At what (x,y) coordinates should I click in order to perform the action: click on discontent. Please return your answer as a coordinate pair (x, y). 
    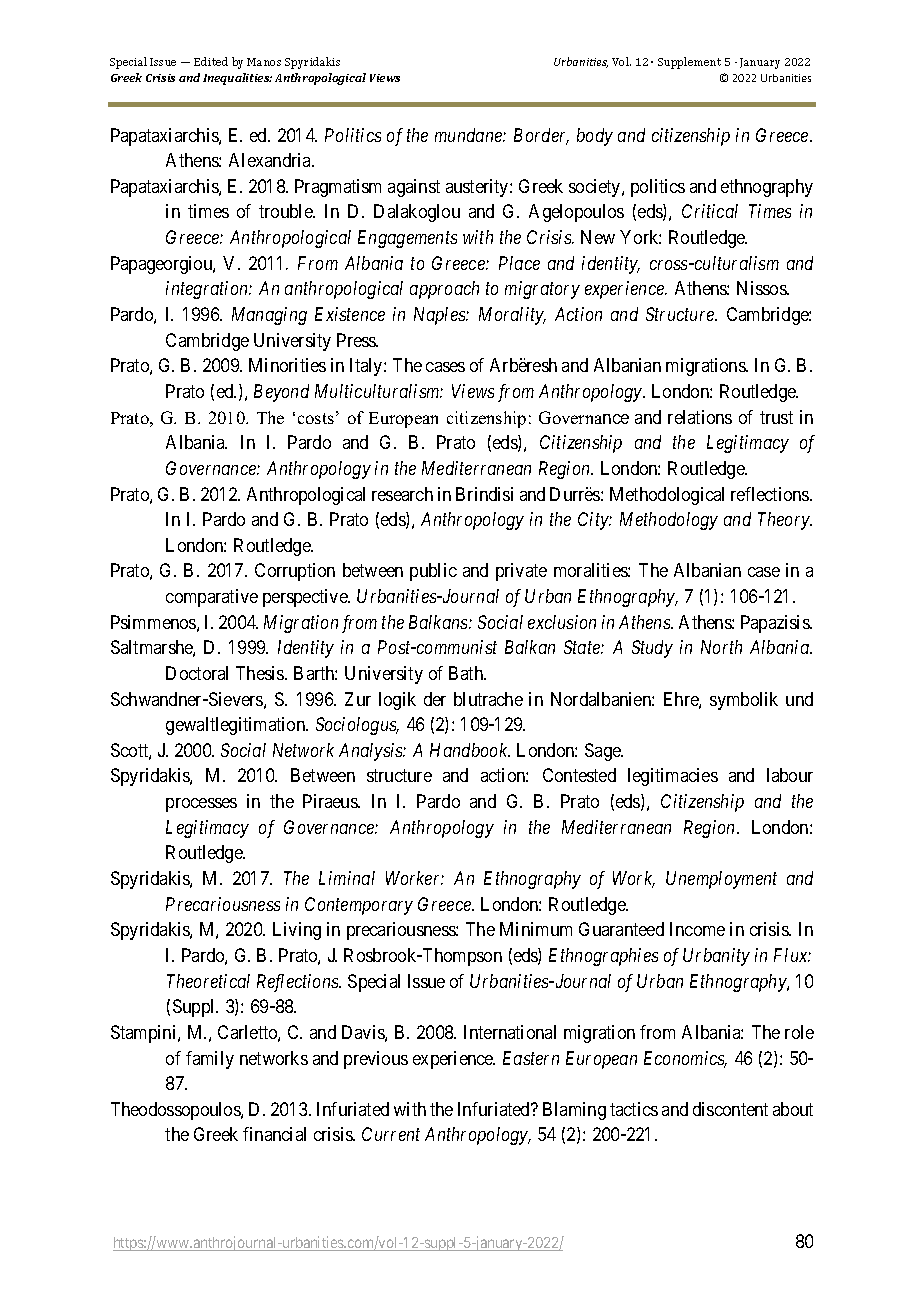
    Looking at the image, I should click on (730, 1109).
